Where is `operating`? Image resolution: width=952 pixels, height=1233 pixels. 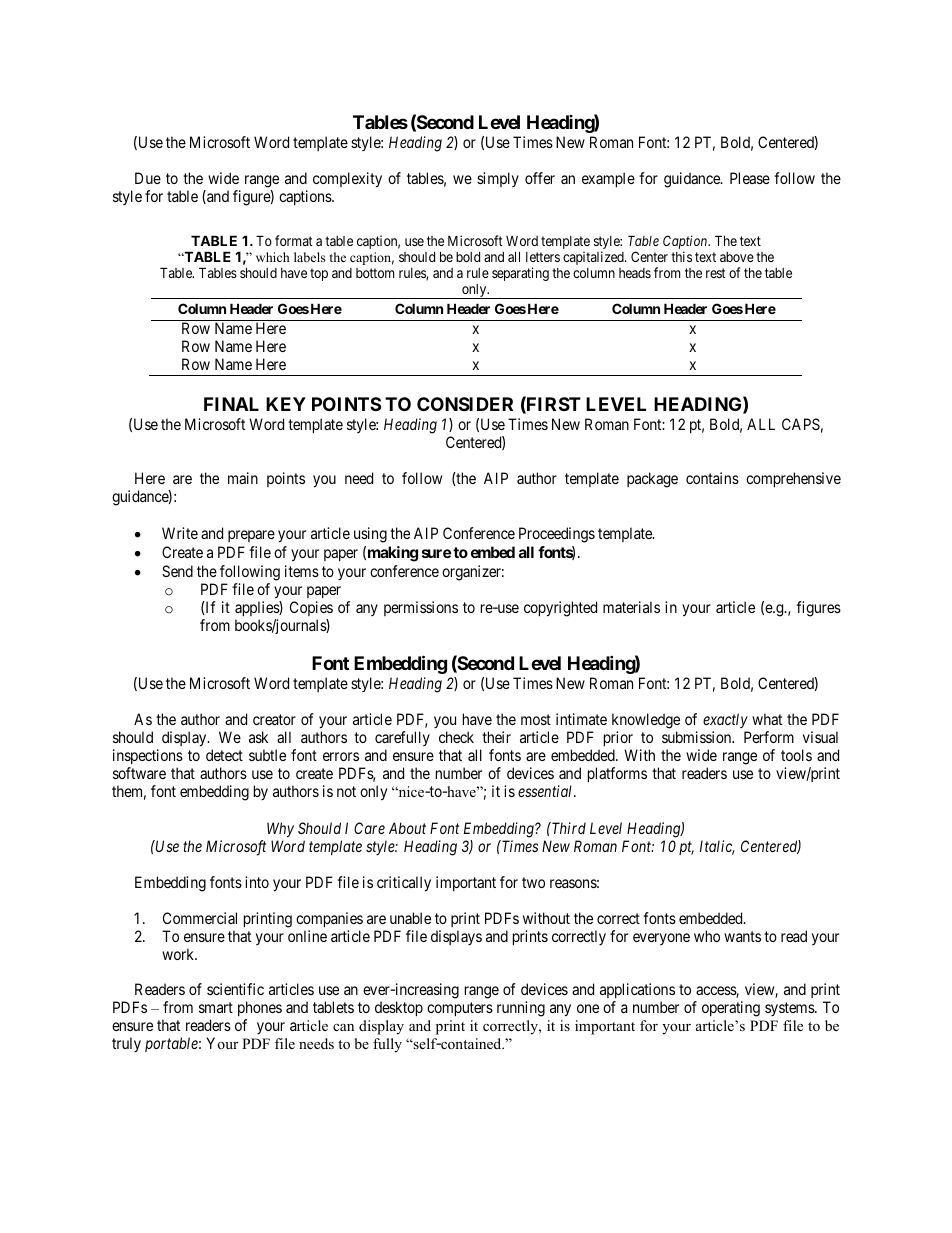 operating is located at coordinates (731, 1009).
